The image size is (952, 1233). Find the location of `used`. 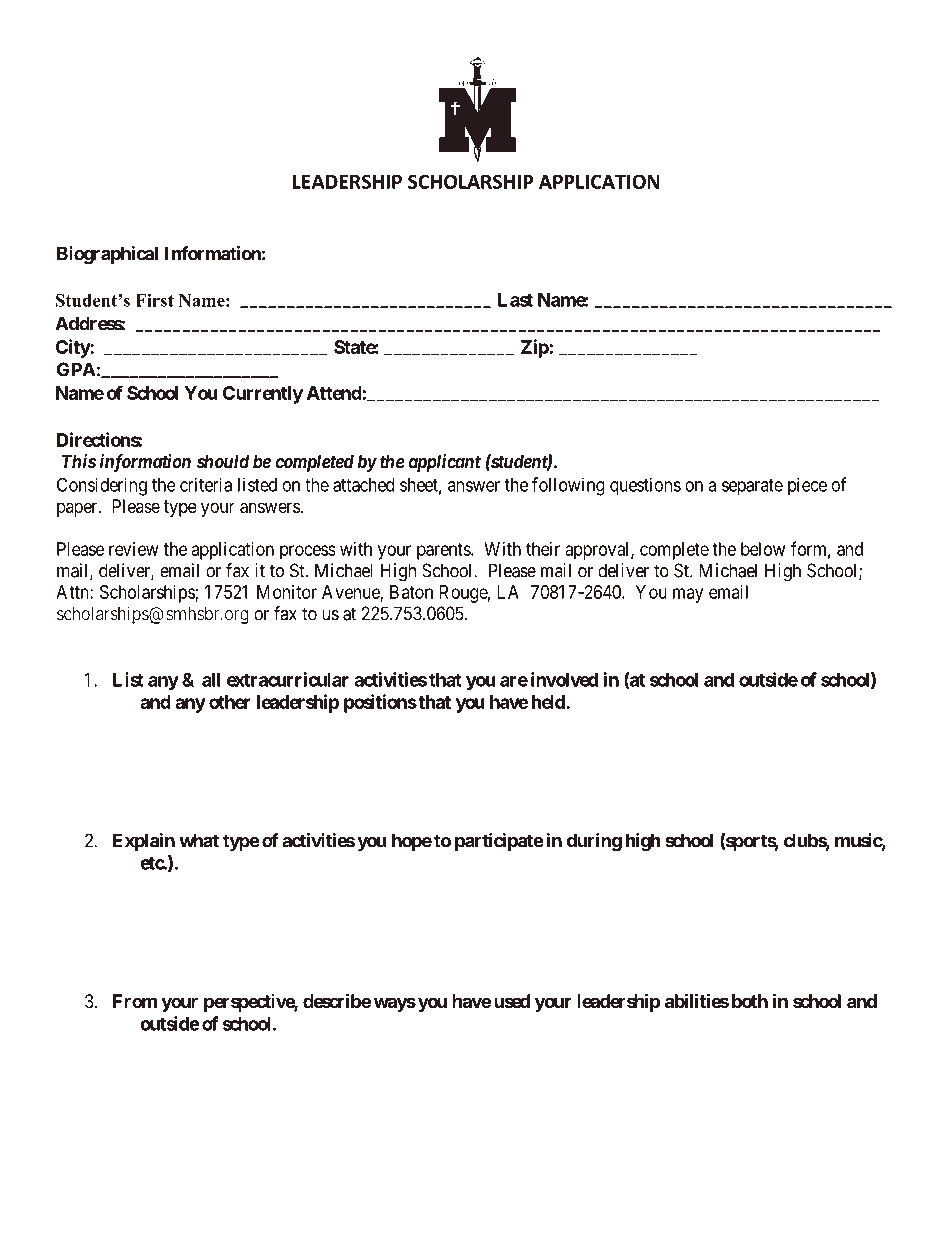

used is located at coordinates (512, 1001).
